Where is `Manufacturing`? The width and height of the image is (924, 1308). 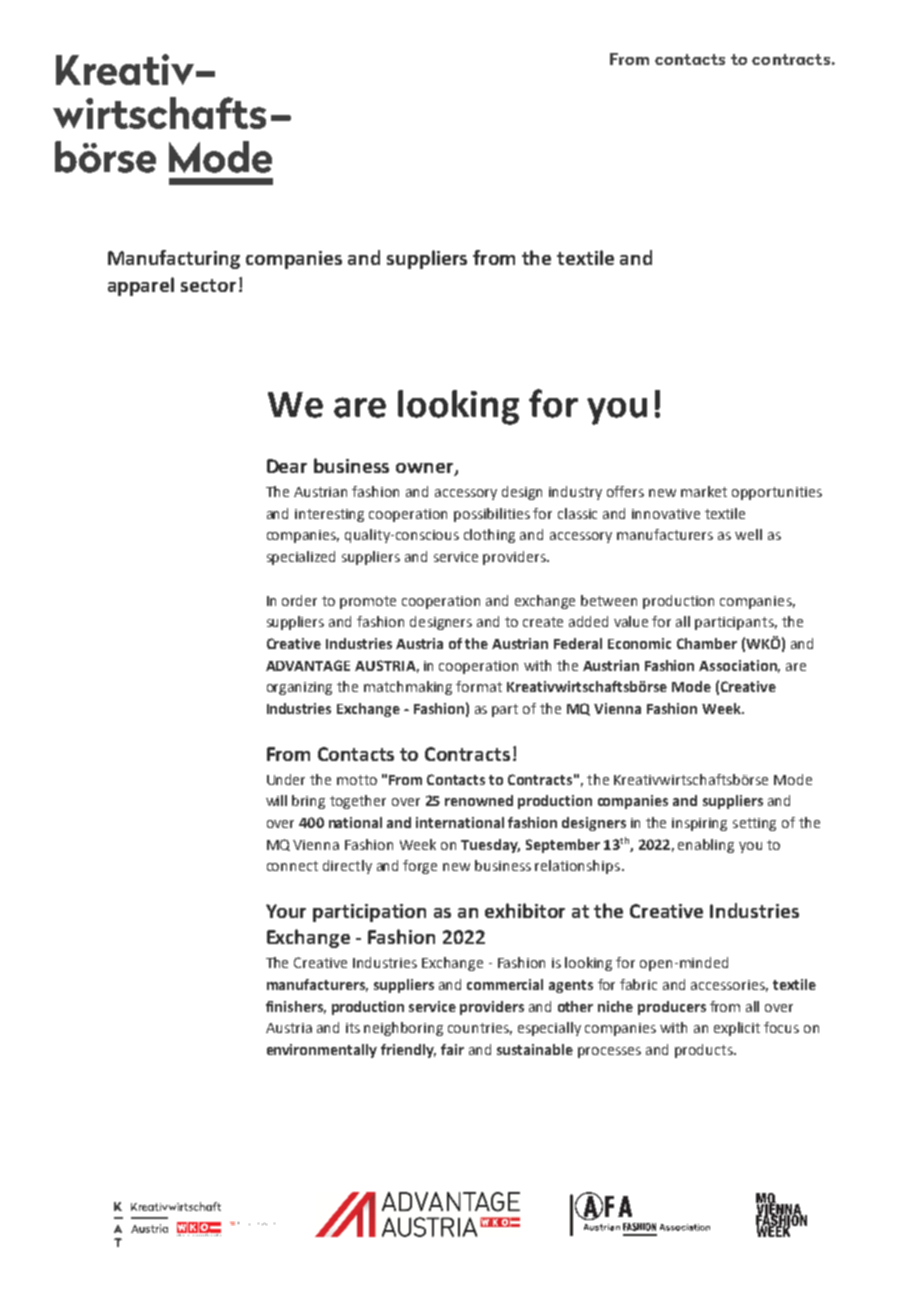 Manufacturing is located at coordinates (174, 259).
